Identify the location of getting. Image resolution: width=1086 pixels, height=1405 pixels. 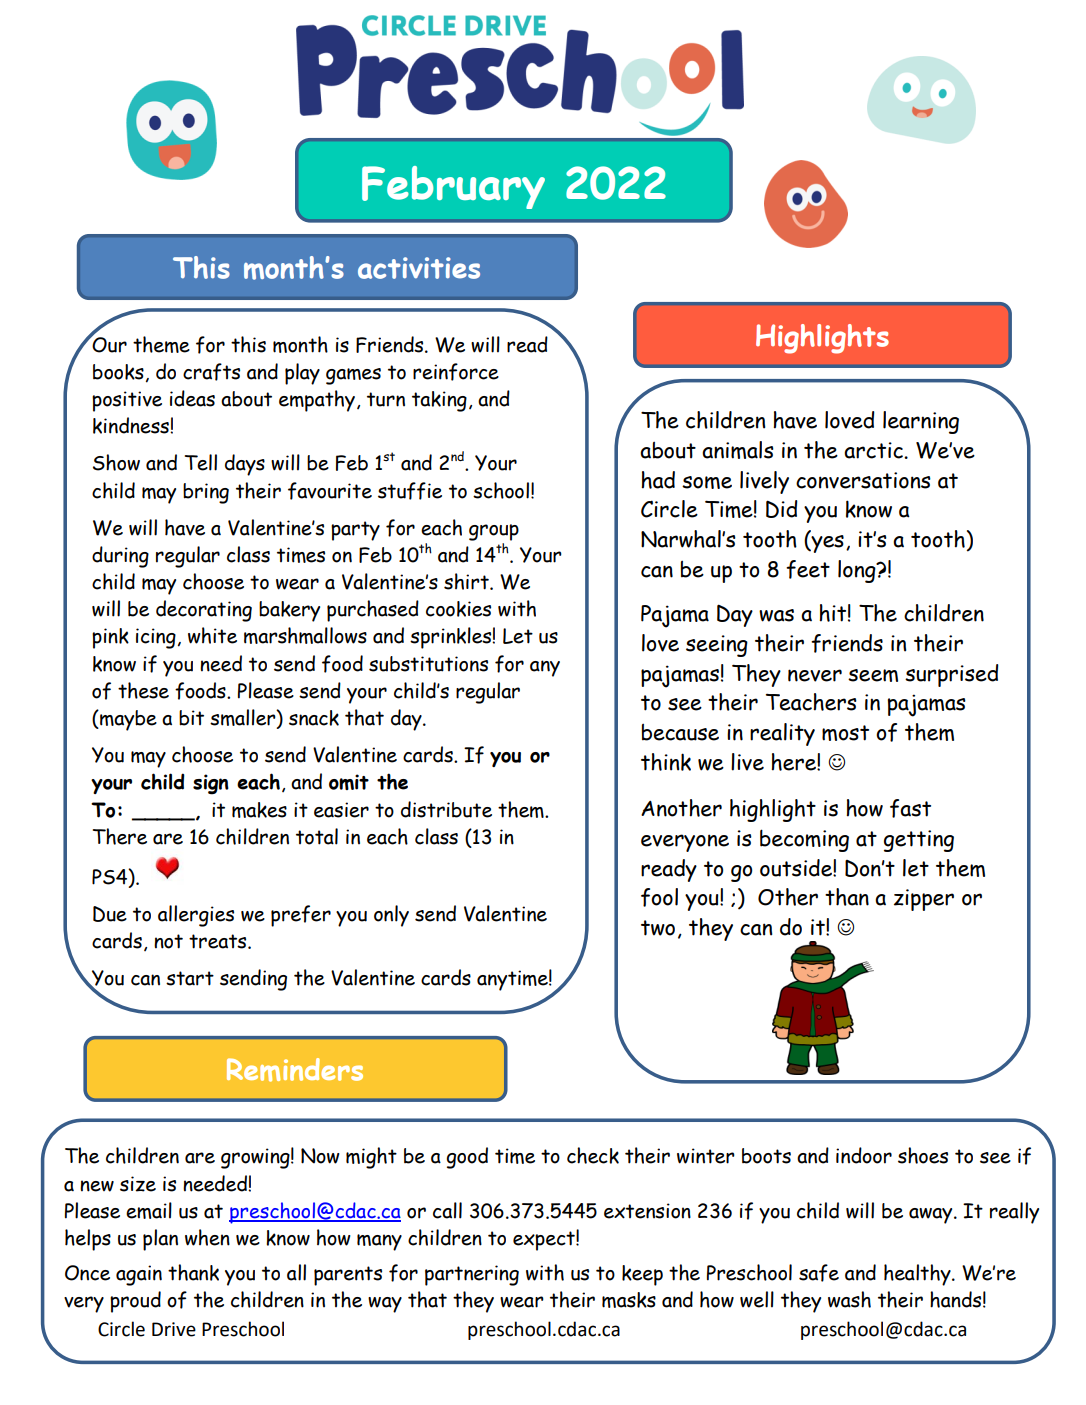
(919, 841).
